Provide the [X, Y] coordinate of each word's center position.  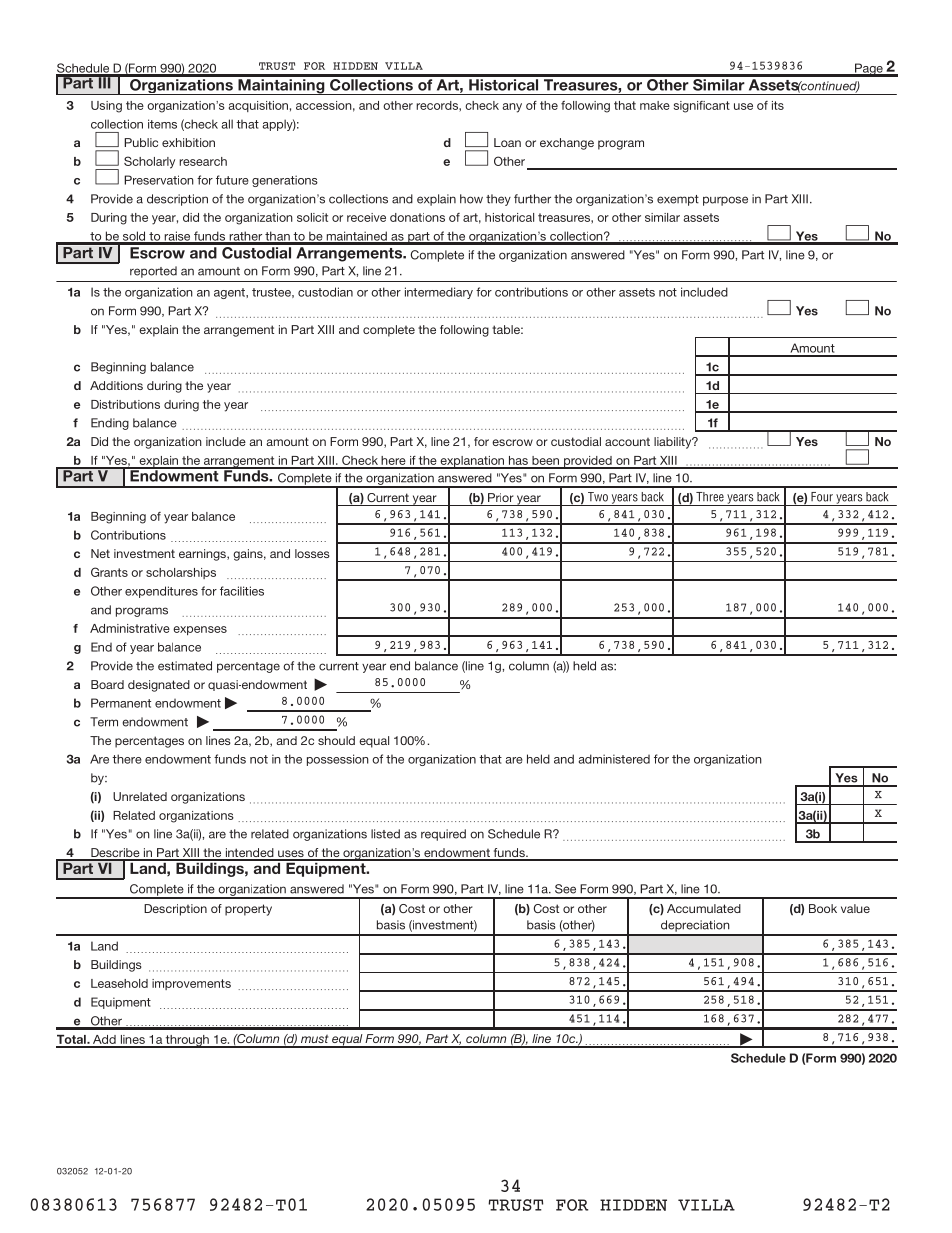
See [565, 889]
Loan [507, 142]
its [778, 105]
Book [823, 908]
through [187, 1041]
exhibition [188, 142]
